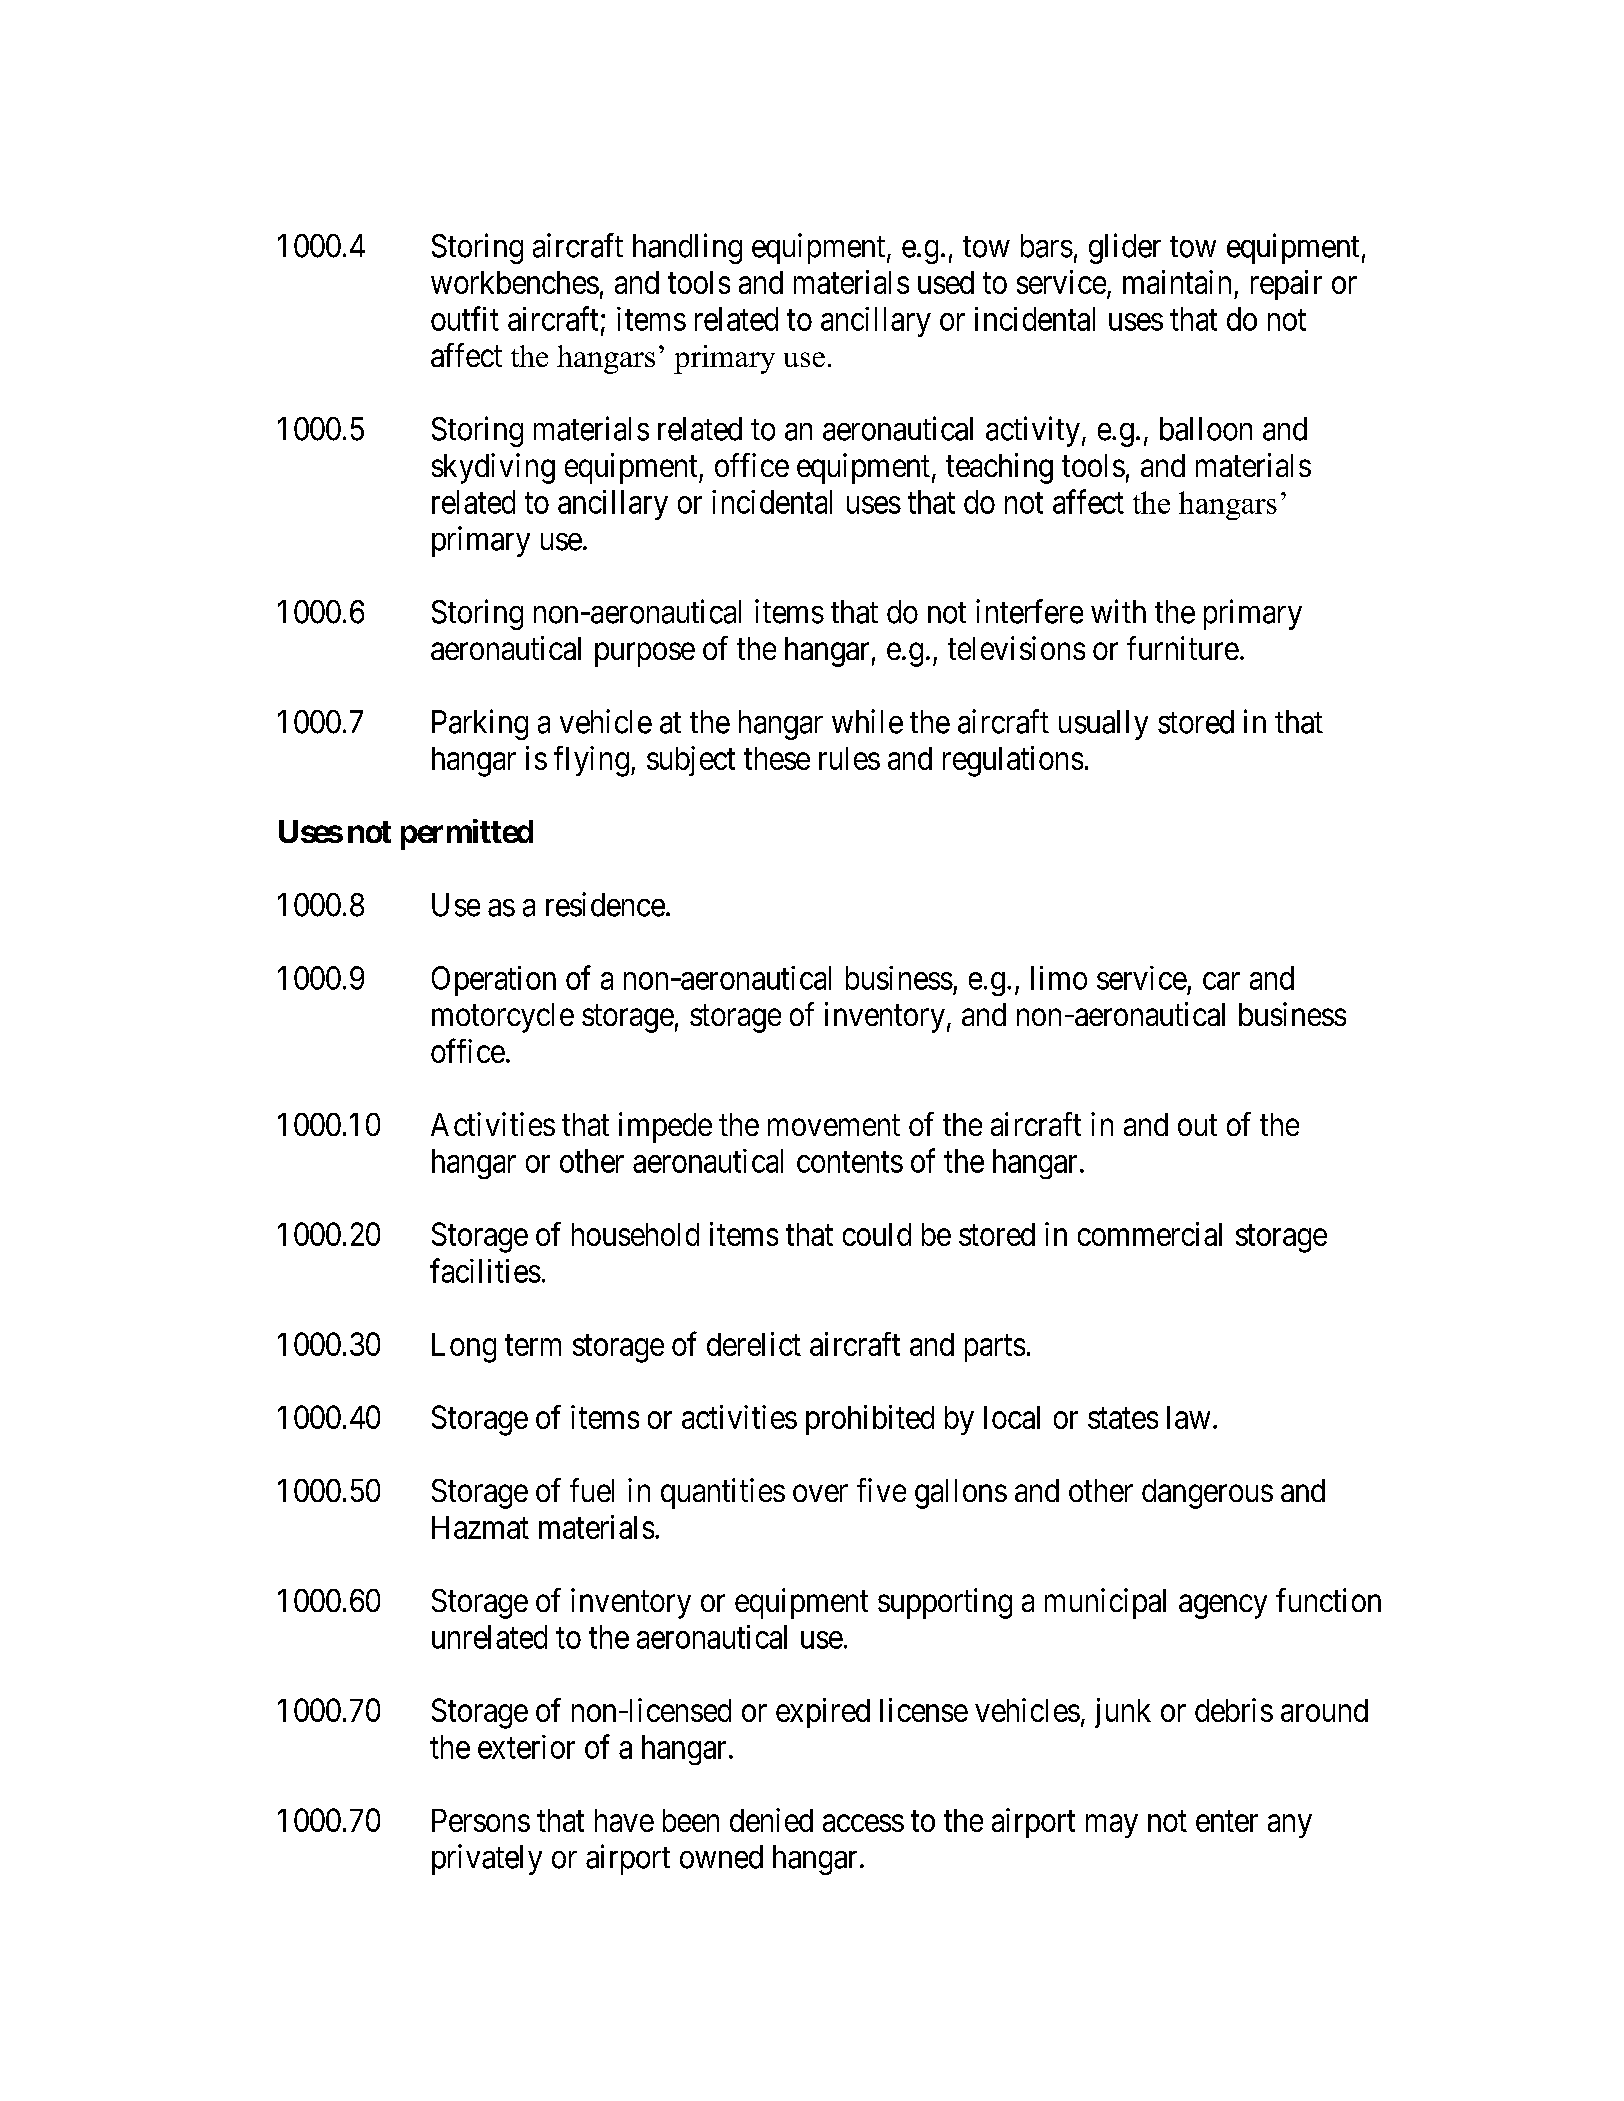 This screenshot has height=2101, width=1624. I want to click on could, so click(877, 1234).
